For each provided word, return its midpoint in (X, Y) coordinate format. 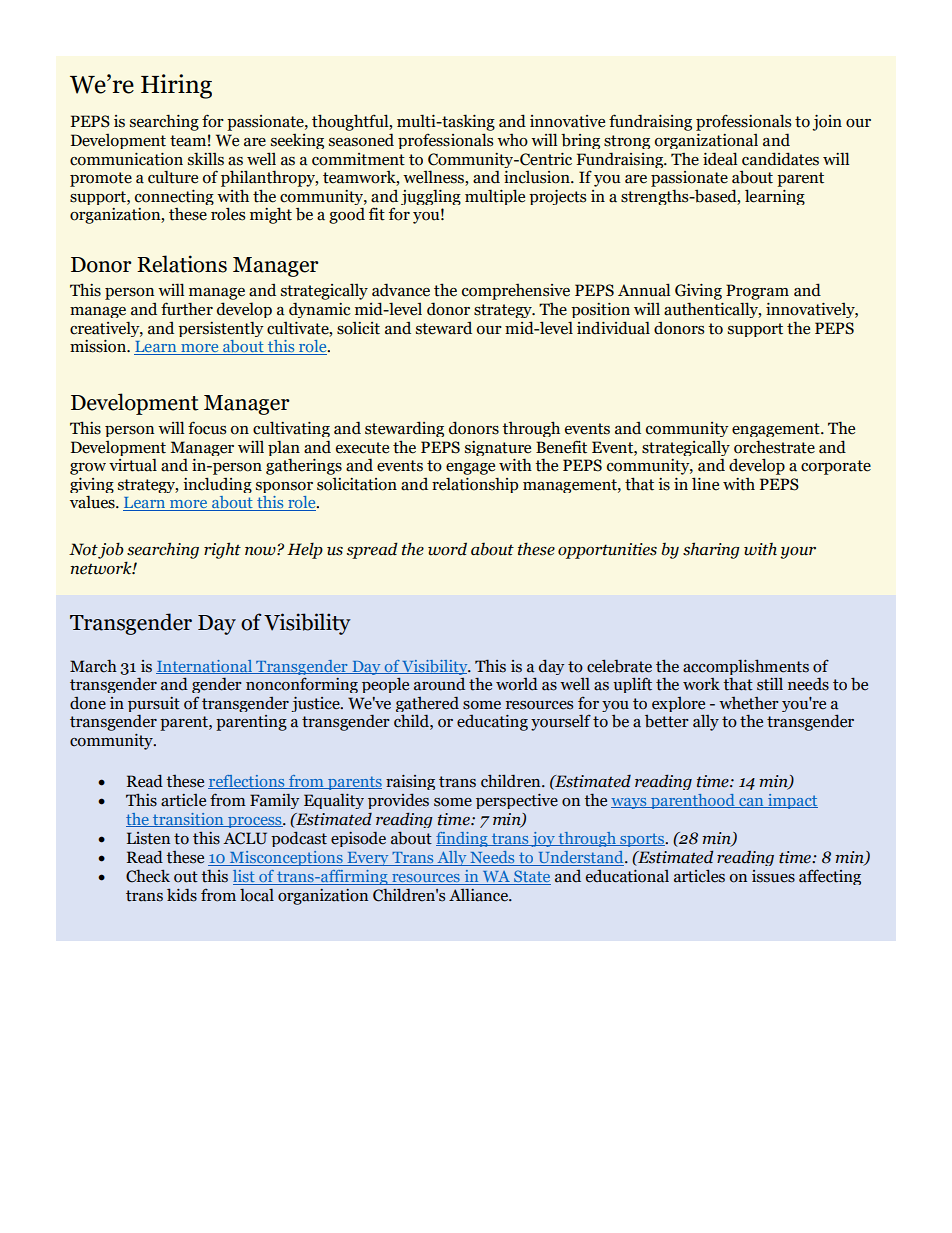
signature (498, 450)
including (217, 485)
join (827, 123)
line (705, 484)
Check (148, 876)
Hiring (176, 86)
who (512, 140)
